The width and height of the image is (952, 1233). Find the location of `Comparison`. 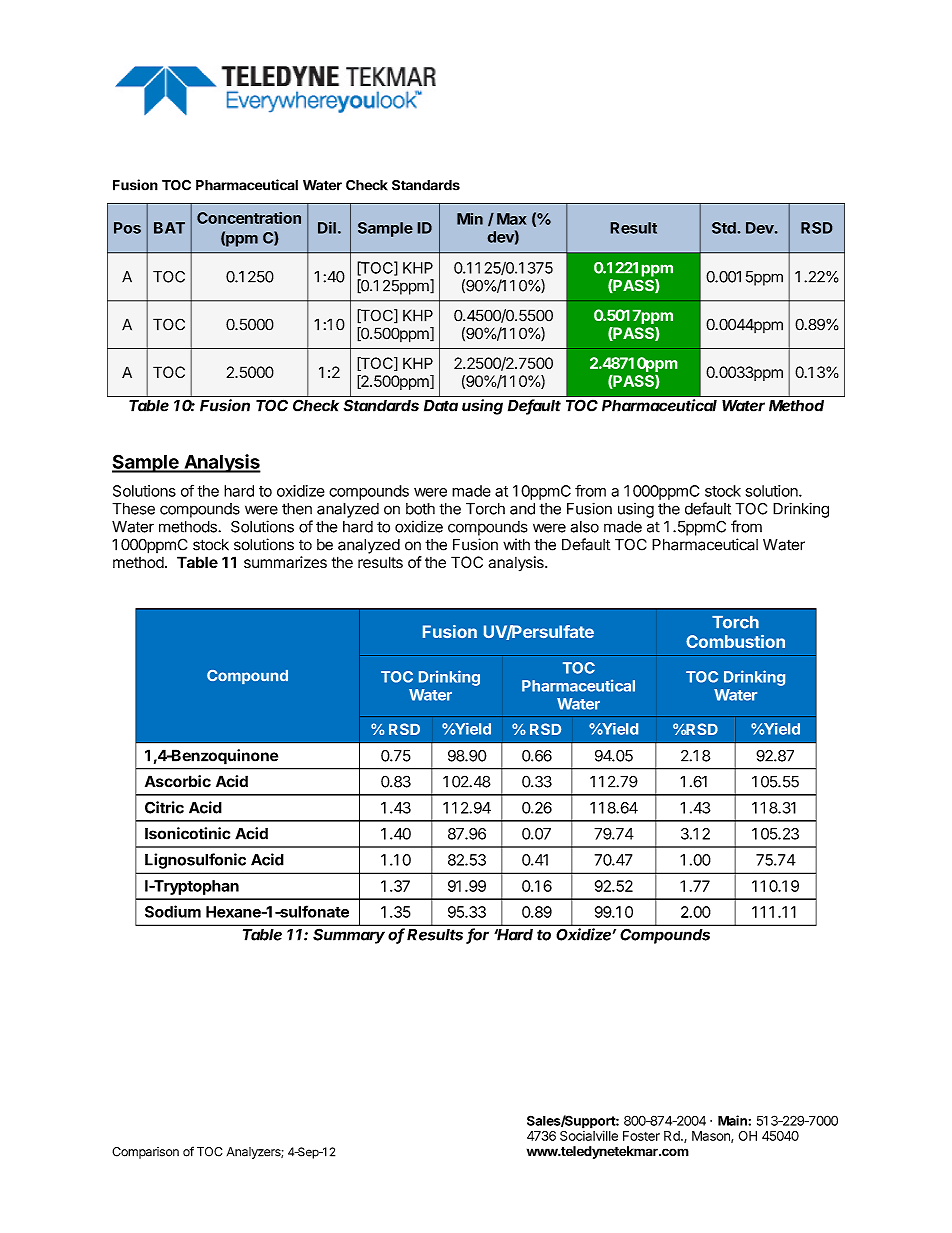

Comparison is located at coordinates (145, 1153).
